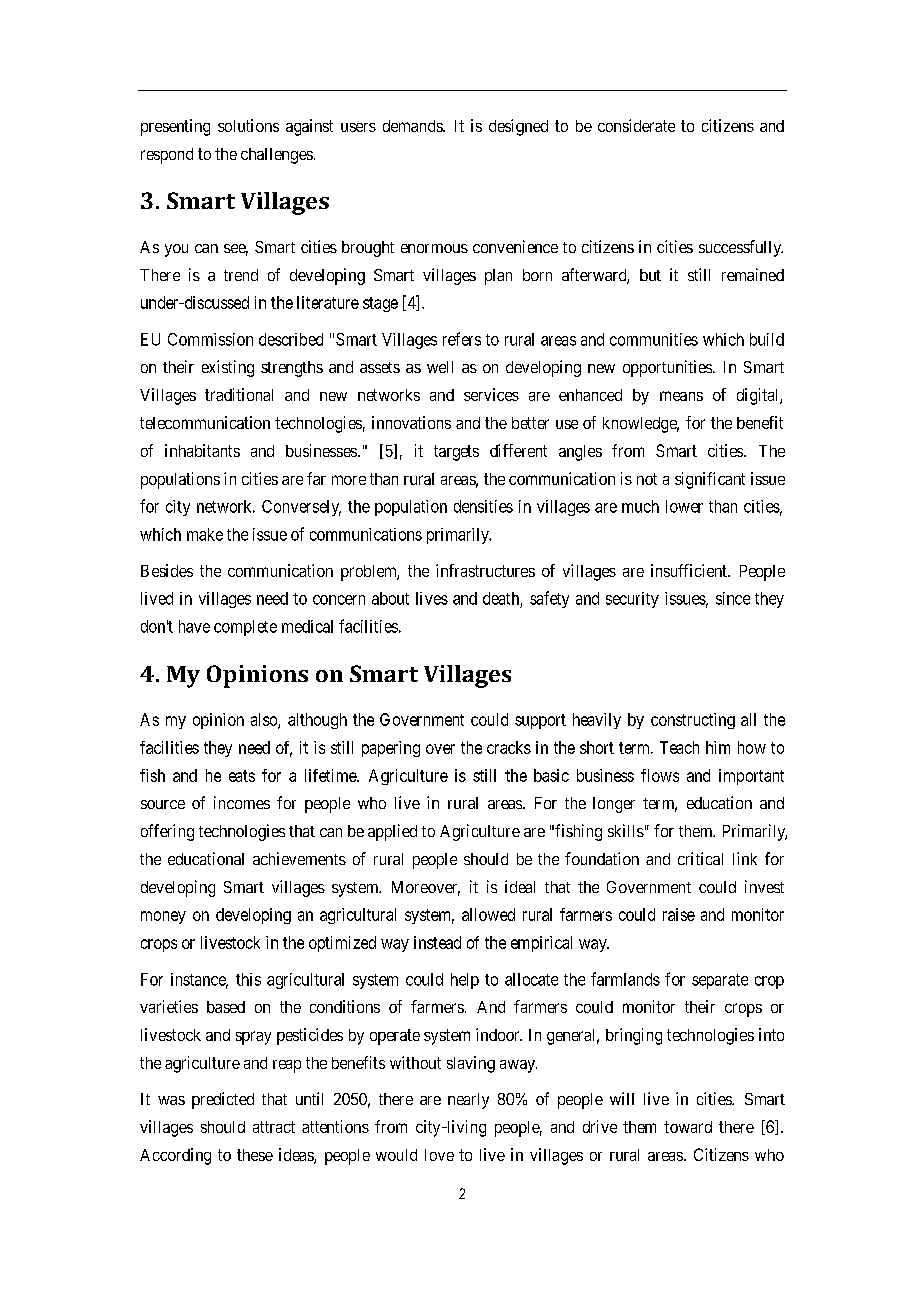 The height and width of the screenshot is (1308, 924). I want to click on nearly, so click(468, 1101).
